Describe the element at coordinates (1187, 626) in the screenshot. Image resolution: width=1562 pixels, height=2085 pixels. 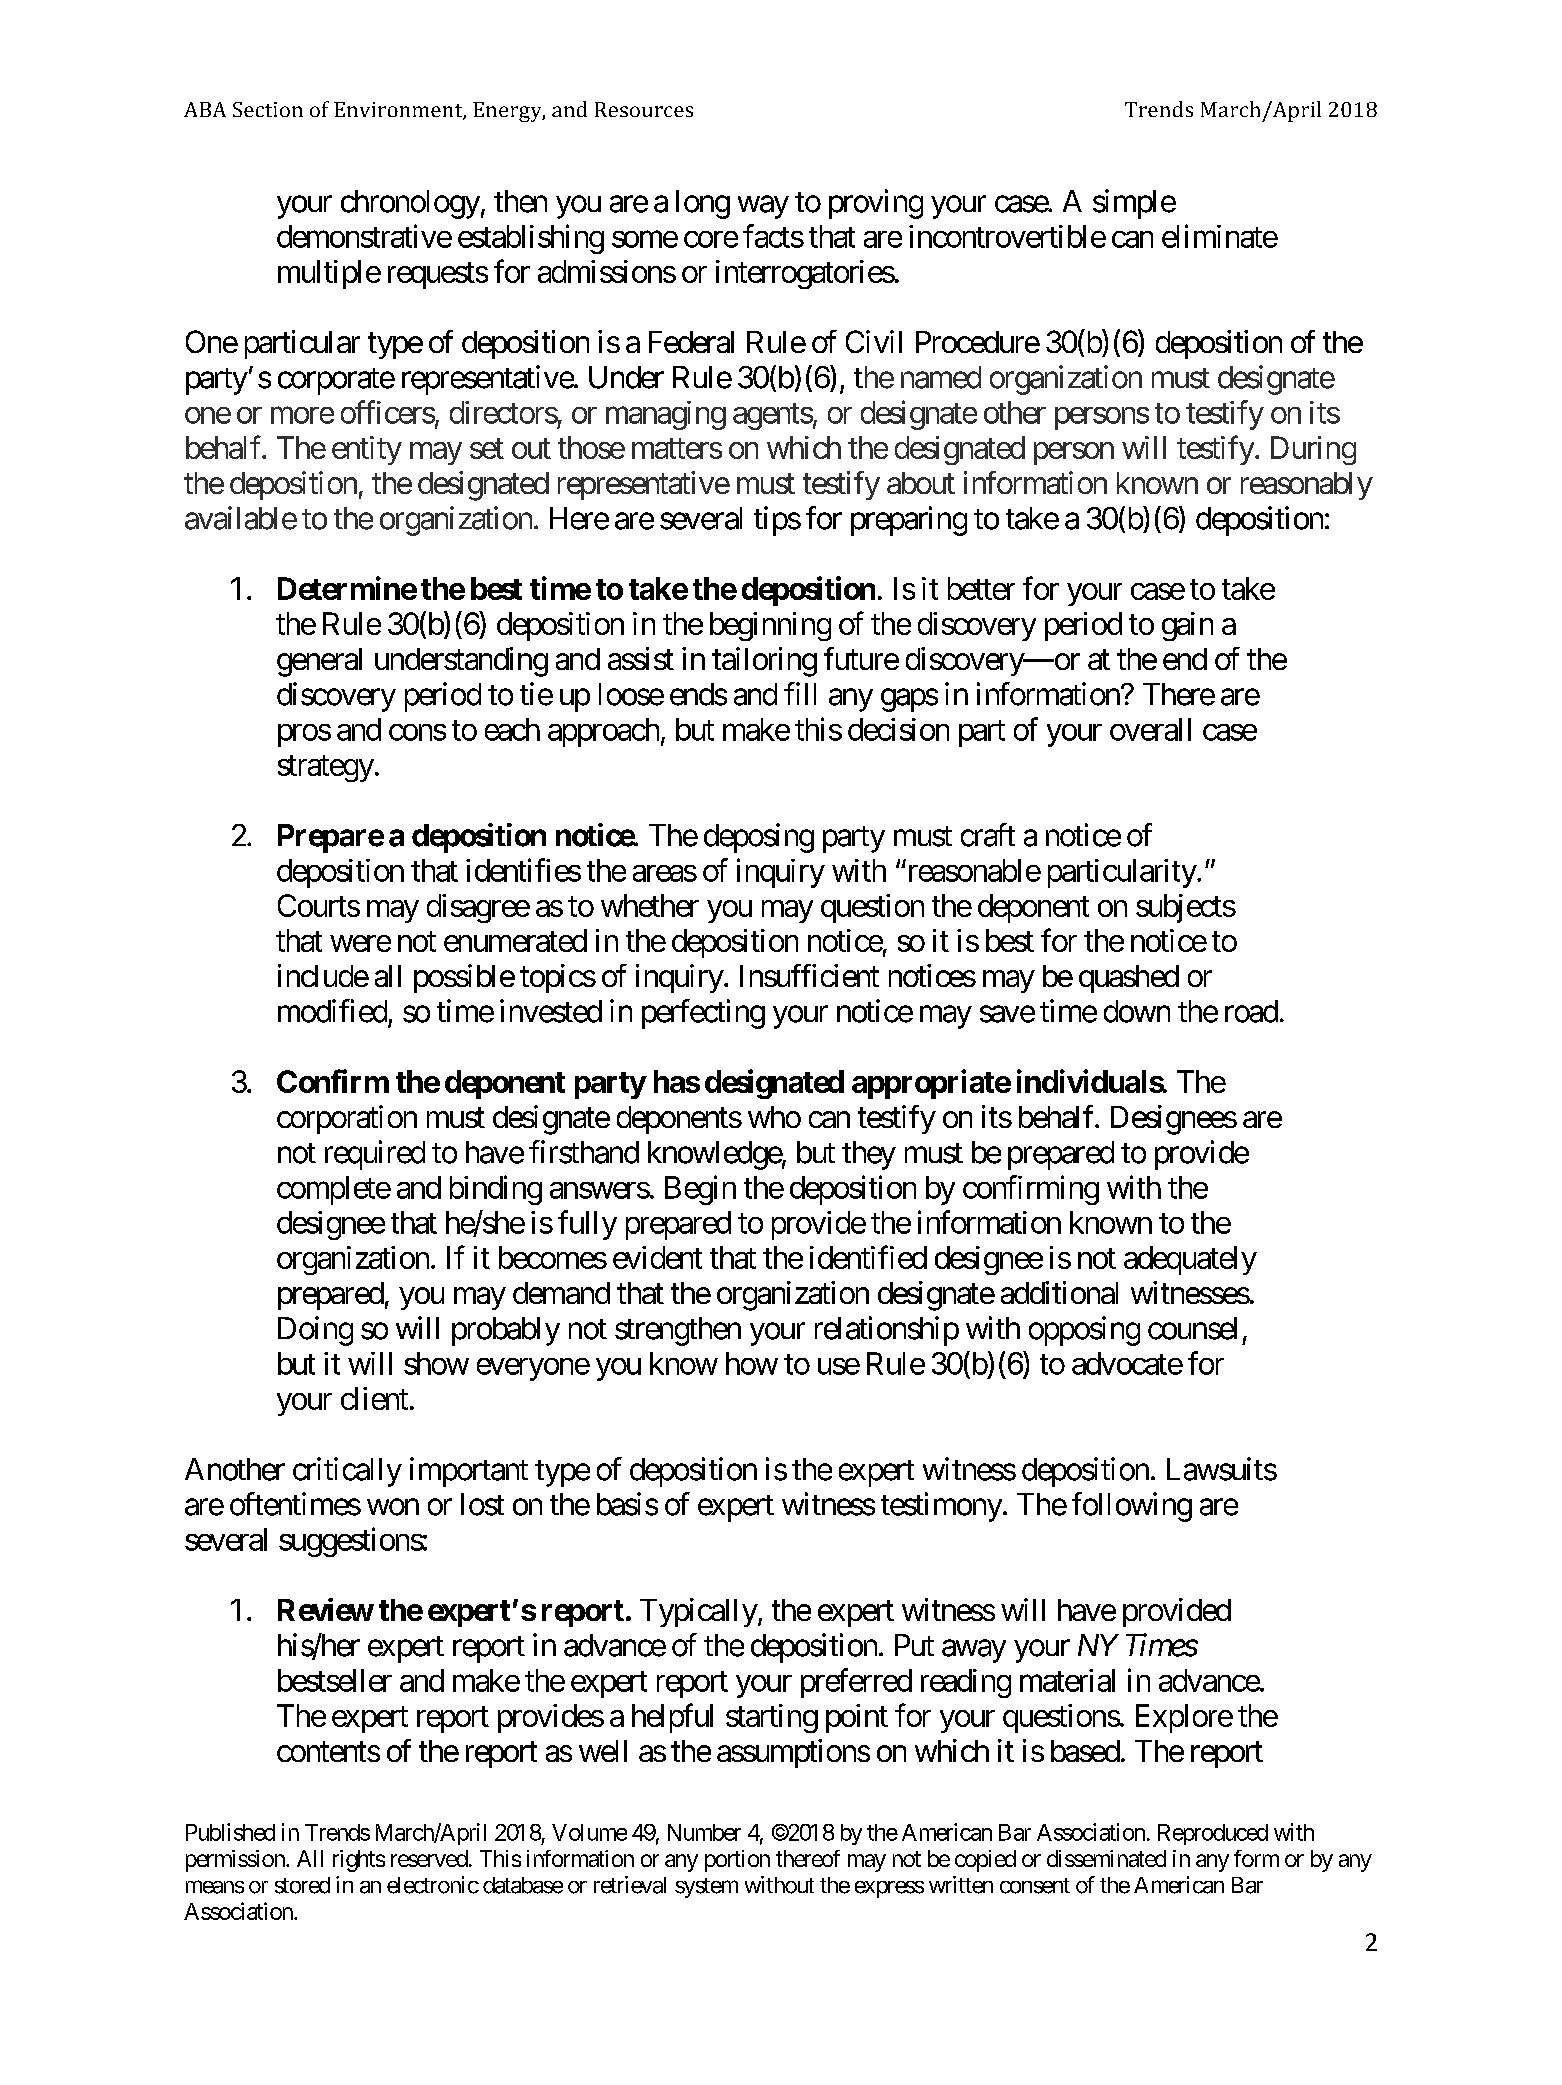
I see `gain` at that location.
